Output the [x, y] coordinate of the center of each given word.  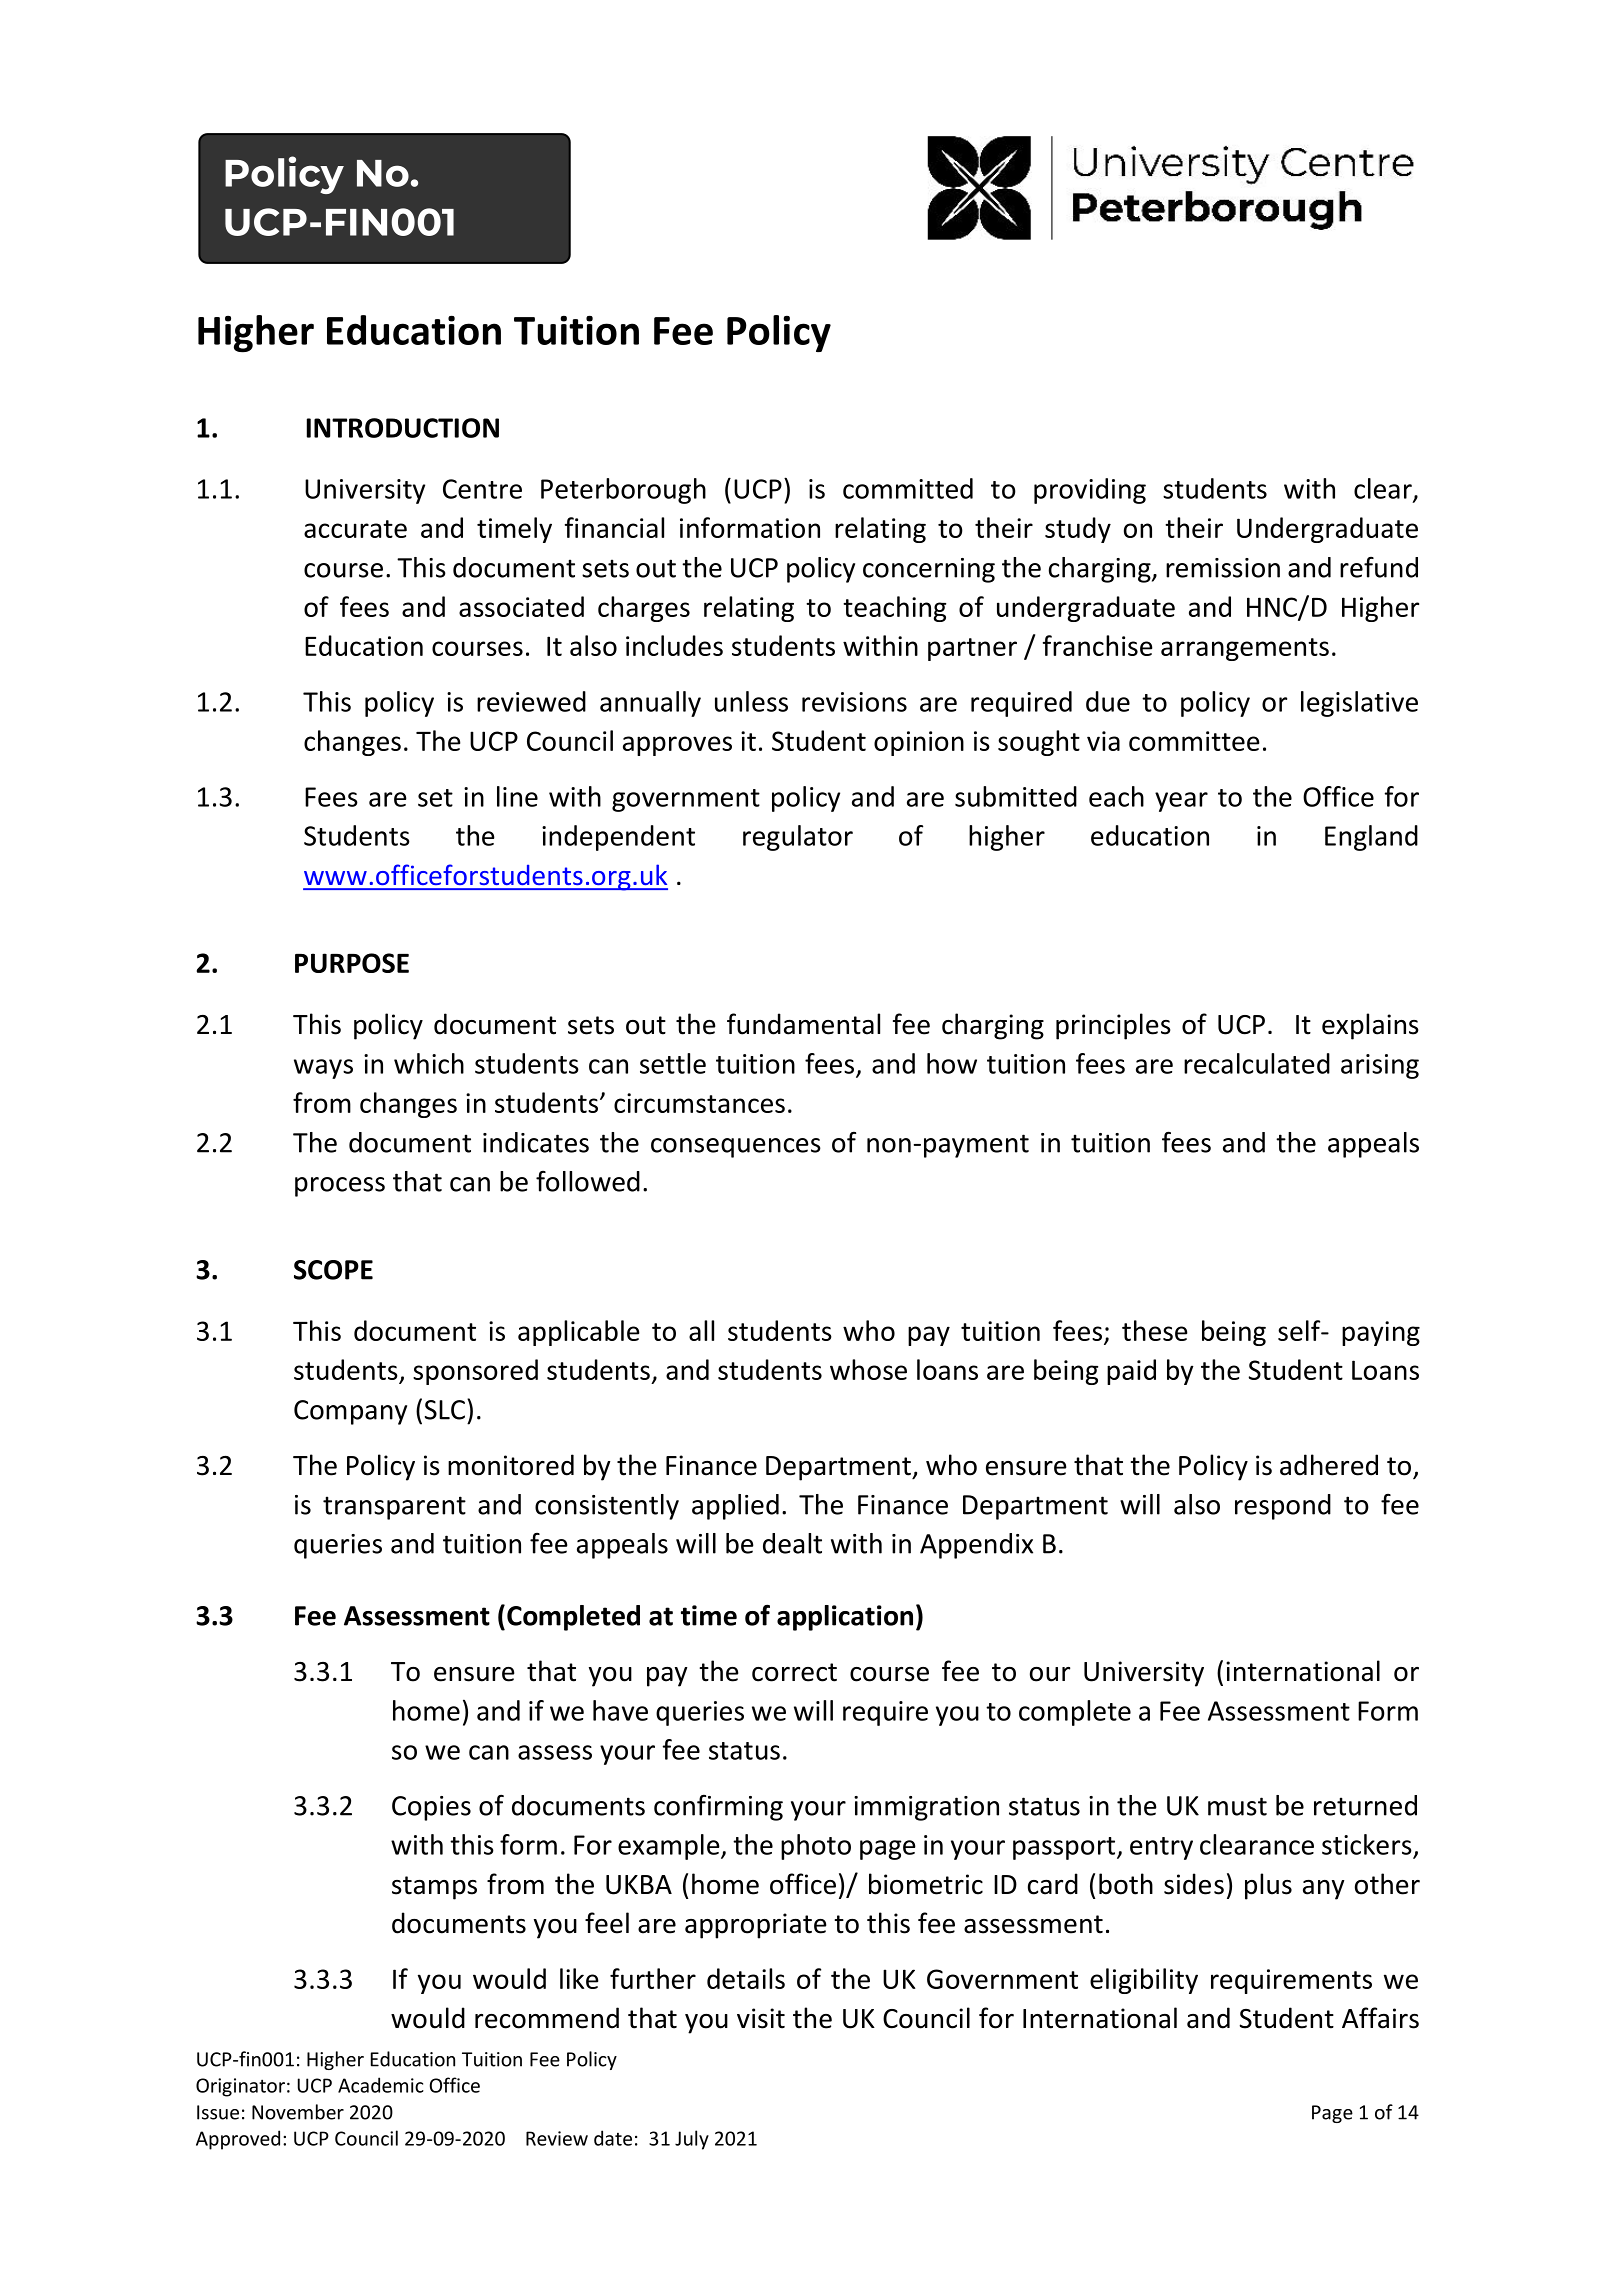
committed [908, 488]
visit [761, 2018]
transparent [394, 1508]
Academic [381, 2085]
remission [1223, 568]
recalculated [1257, 1063]
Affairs [1380, 2018]
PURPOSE [352, 963]
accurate [355, 529]
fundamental [803, 1024]
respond [1283, 1507]
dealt [792, 1543]
